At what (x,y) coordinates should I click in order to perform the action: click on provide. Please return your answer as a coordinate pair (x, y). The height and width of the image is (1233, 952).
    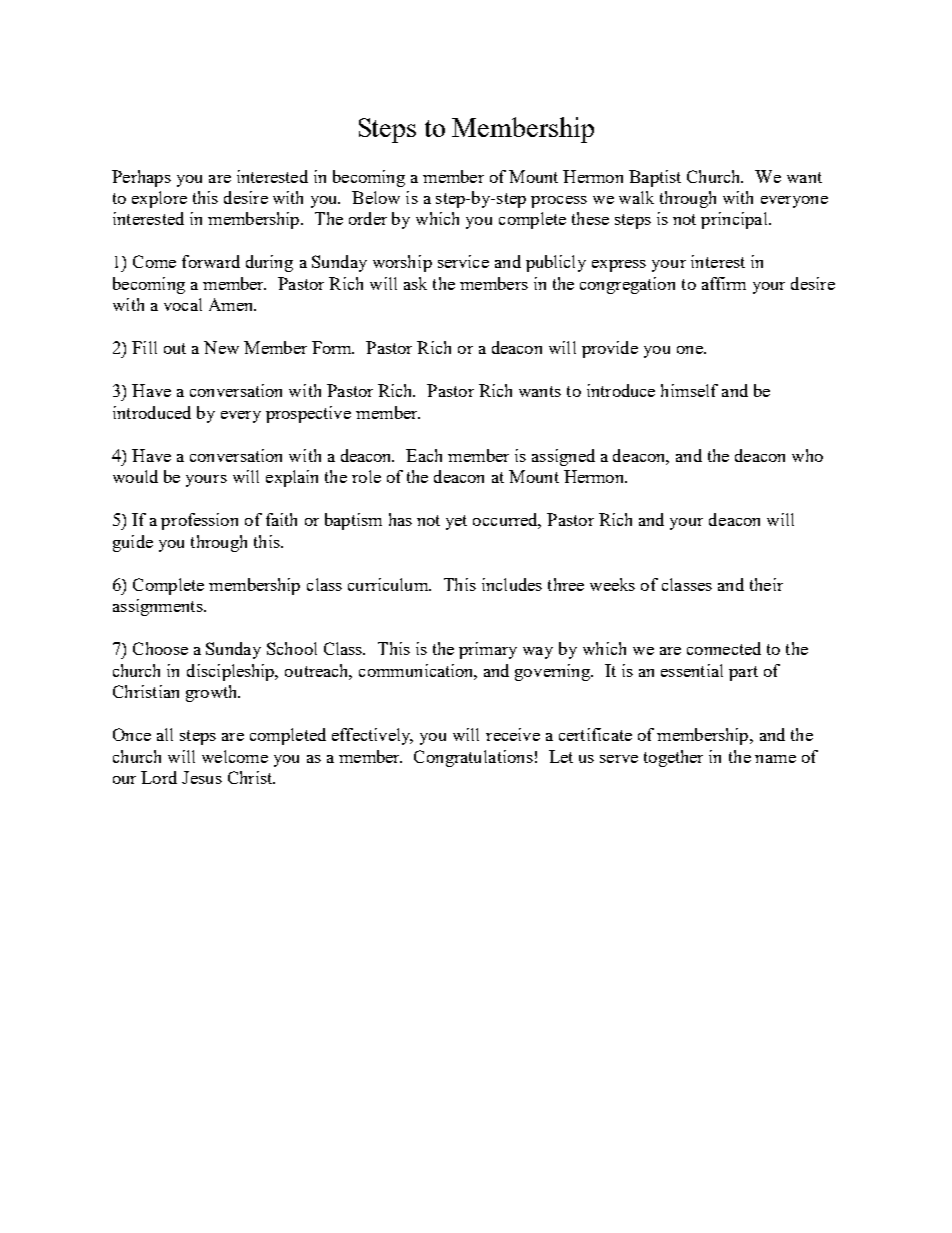
    Looking at the image, I should click on (610, 349).
